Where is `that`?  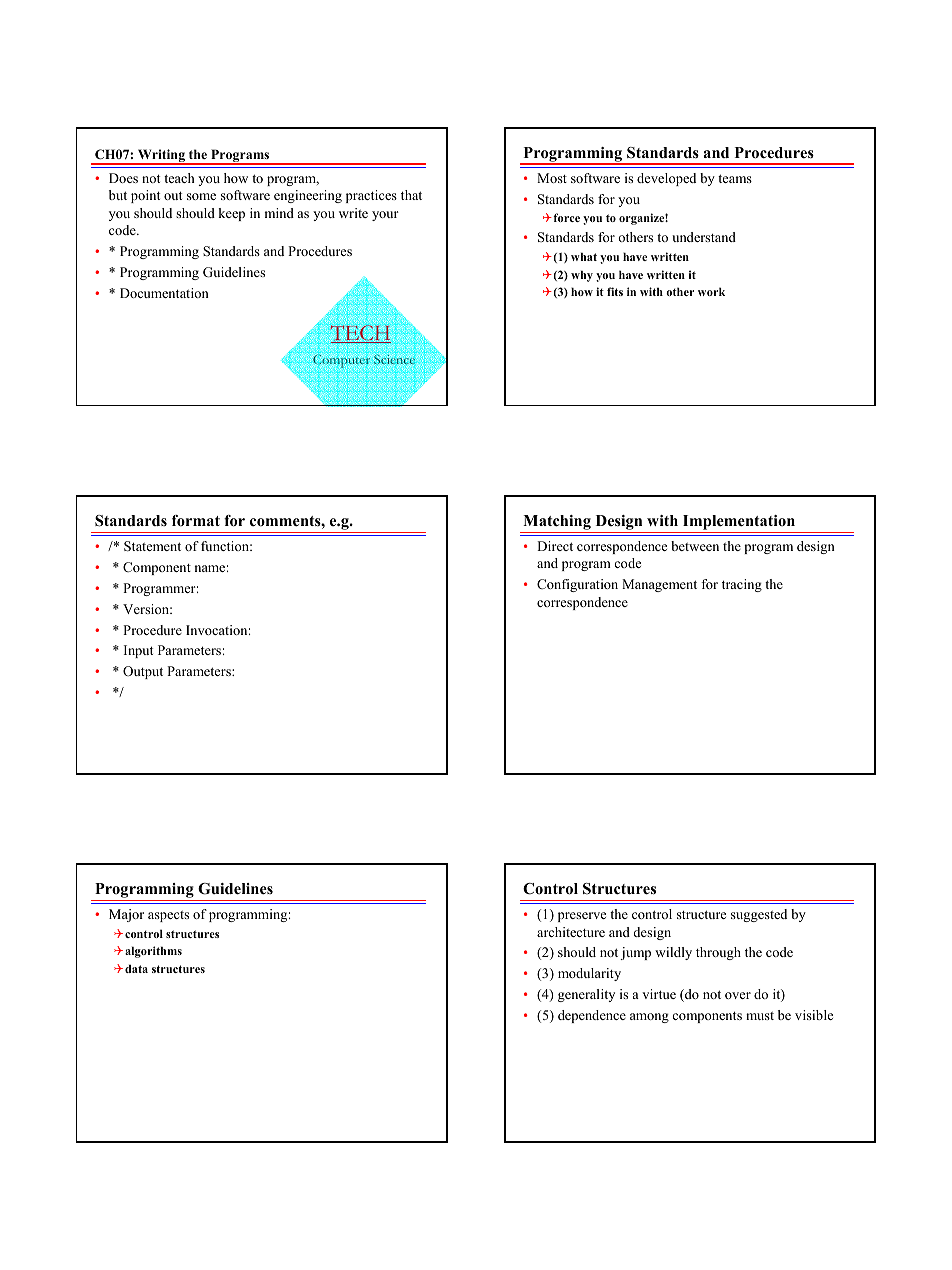 that is located at coordinates (411, 195).
